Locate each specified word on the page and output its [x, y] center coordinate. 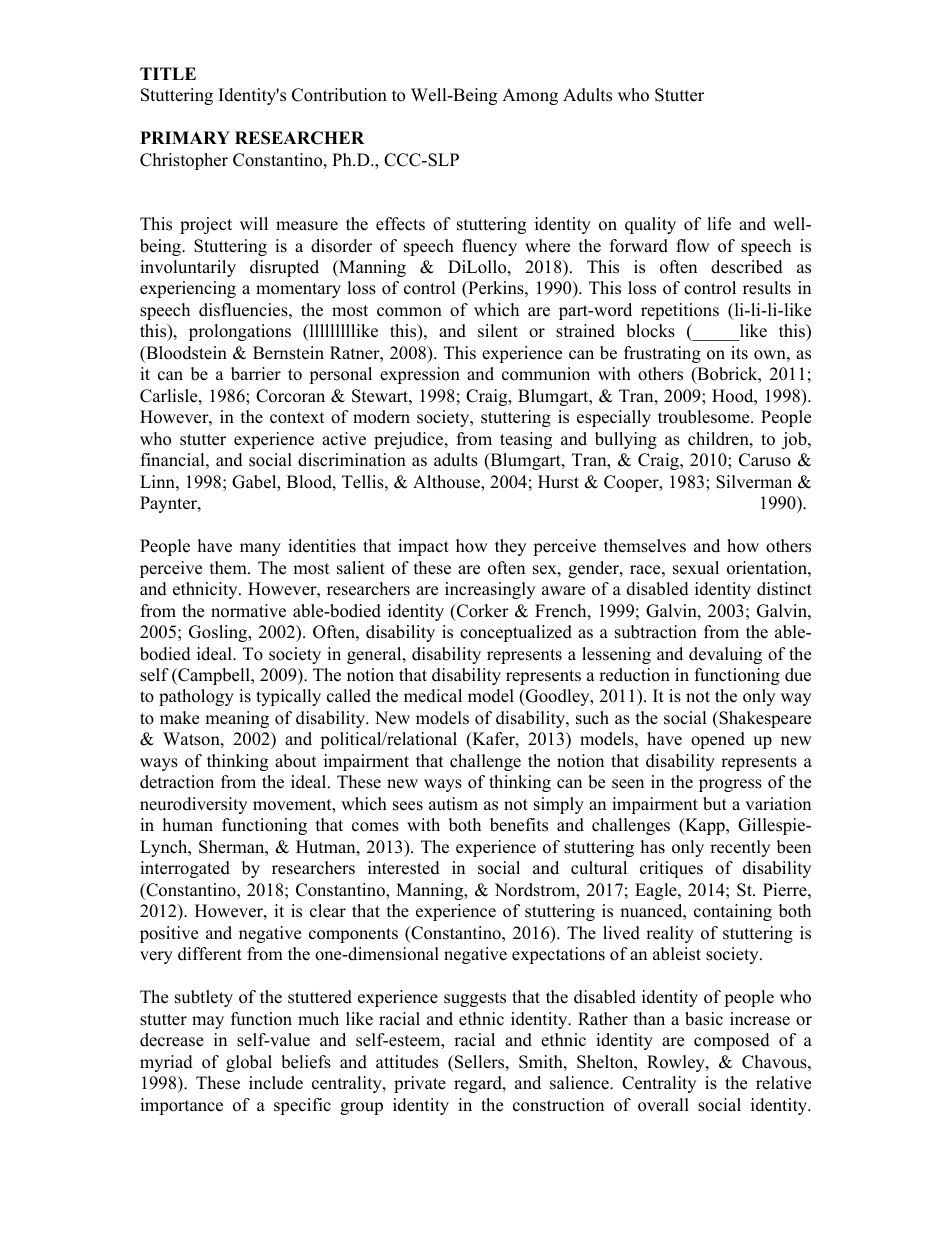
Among [530, 96]
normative [248, 611]
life [719, 224]
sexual [696, 568]
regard [479, 1084]
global [249, 1063]
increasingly [490, 590]
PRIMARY [185, 137]
